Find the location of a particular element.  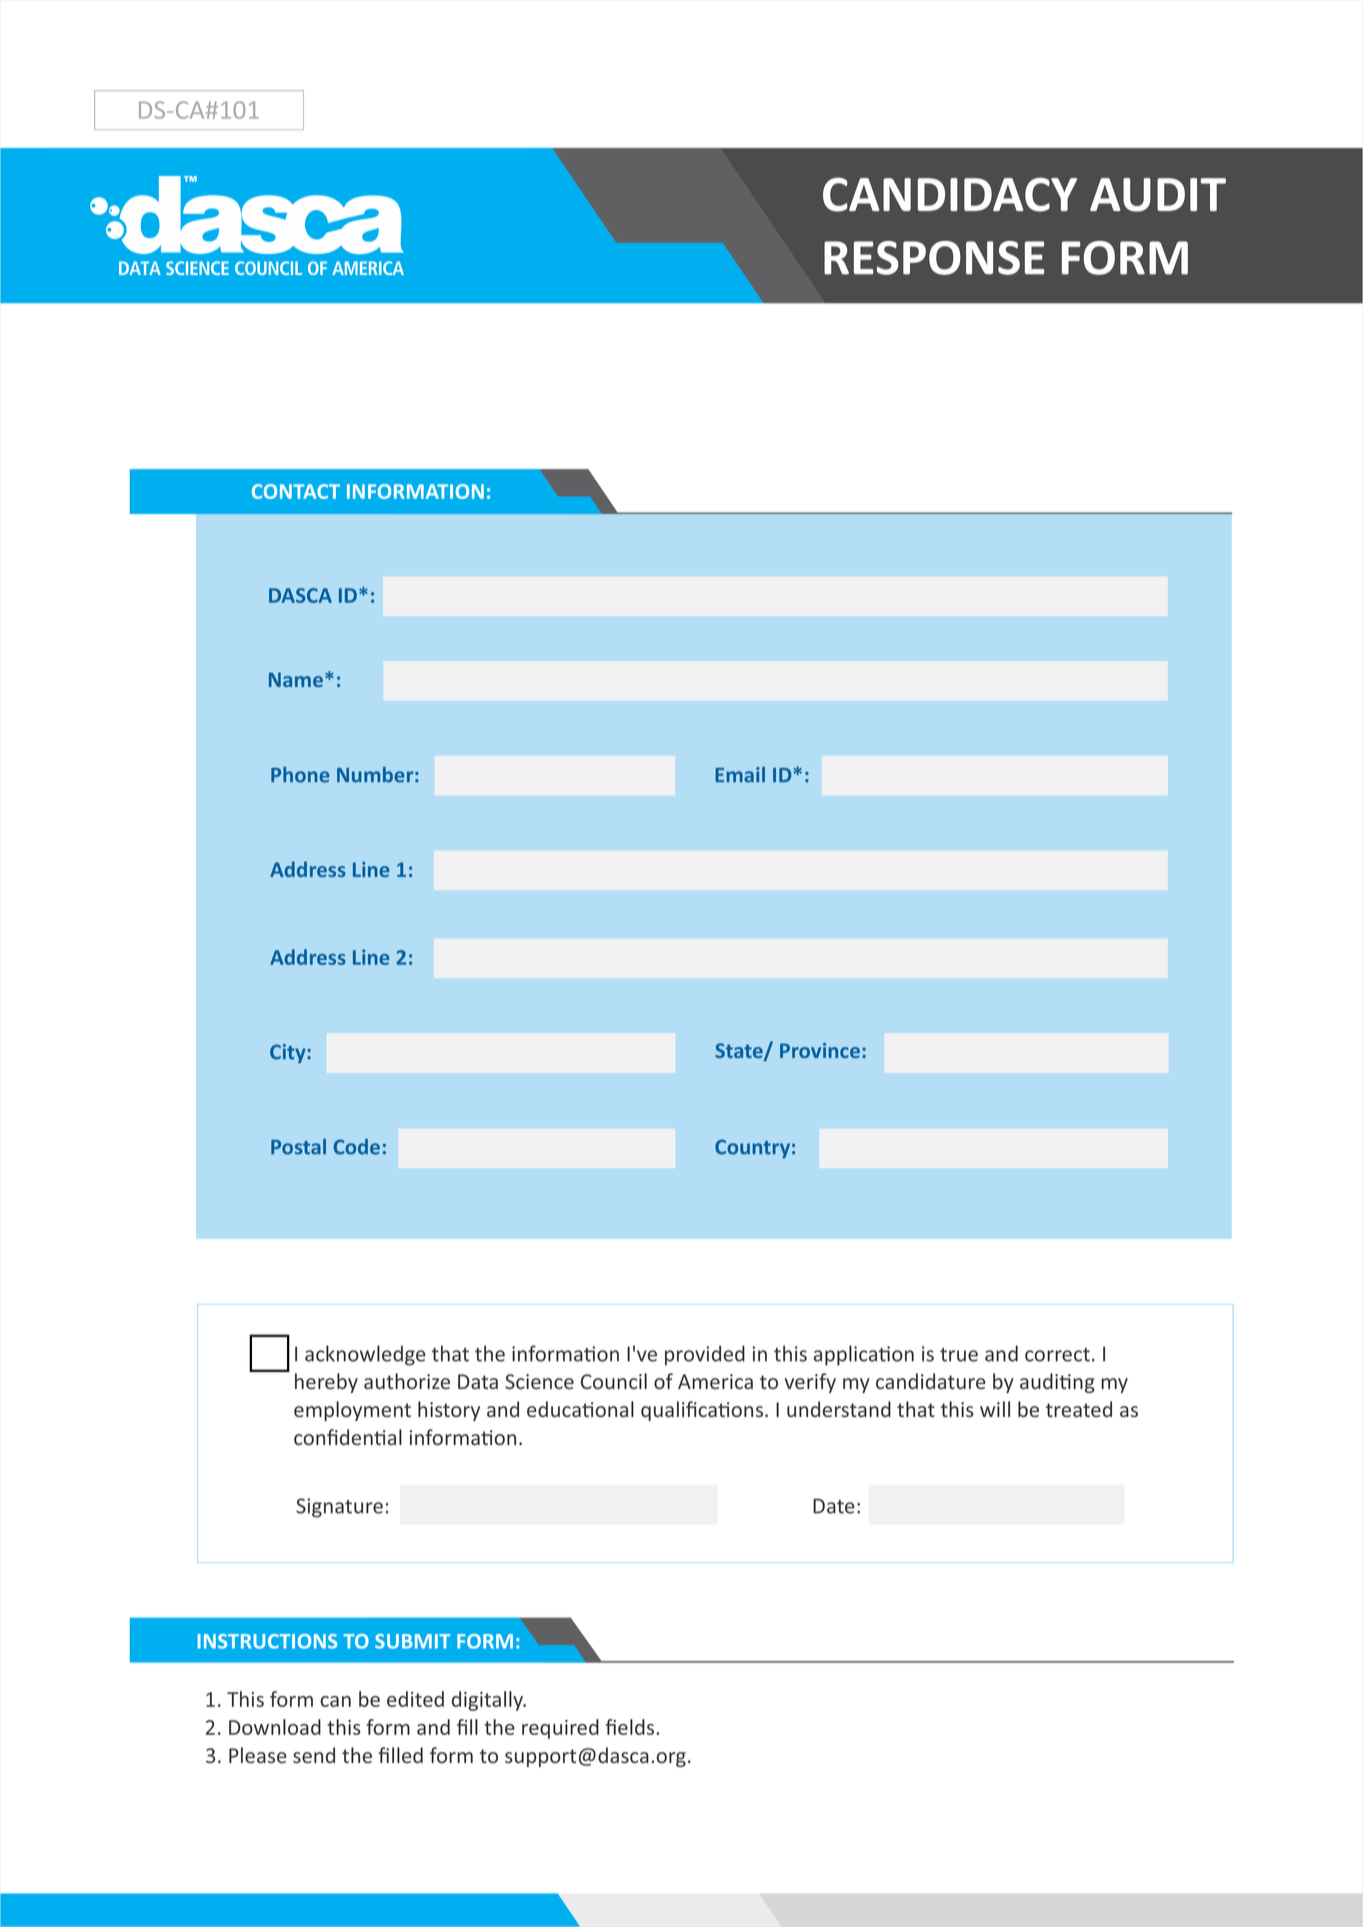

Province is located at coordinates (820, 1050).
